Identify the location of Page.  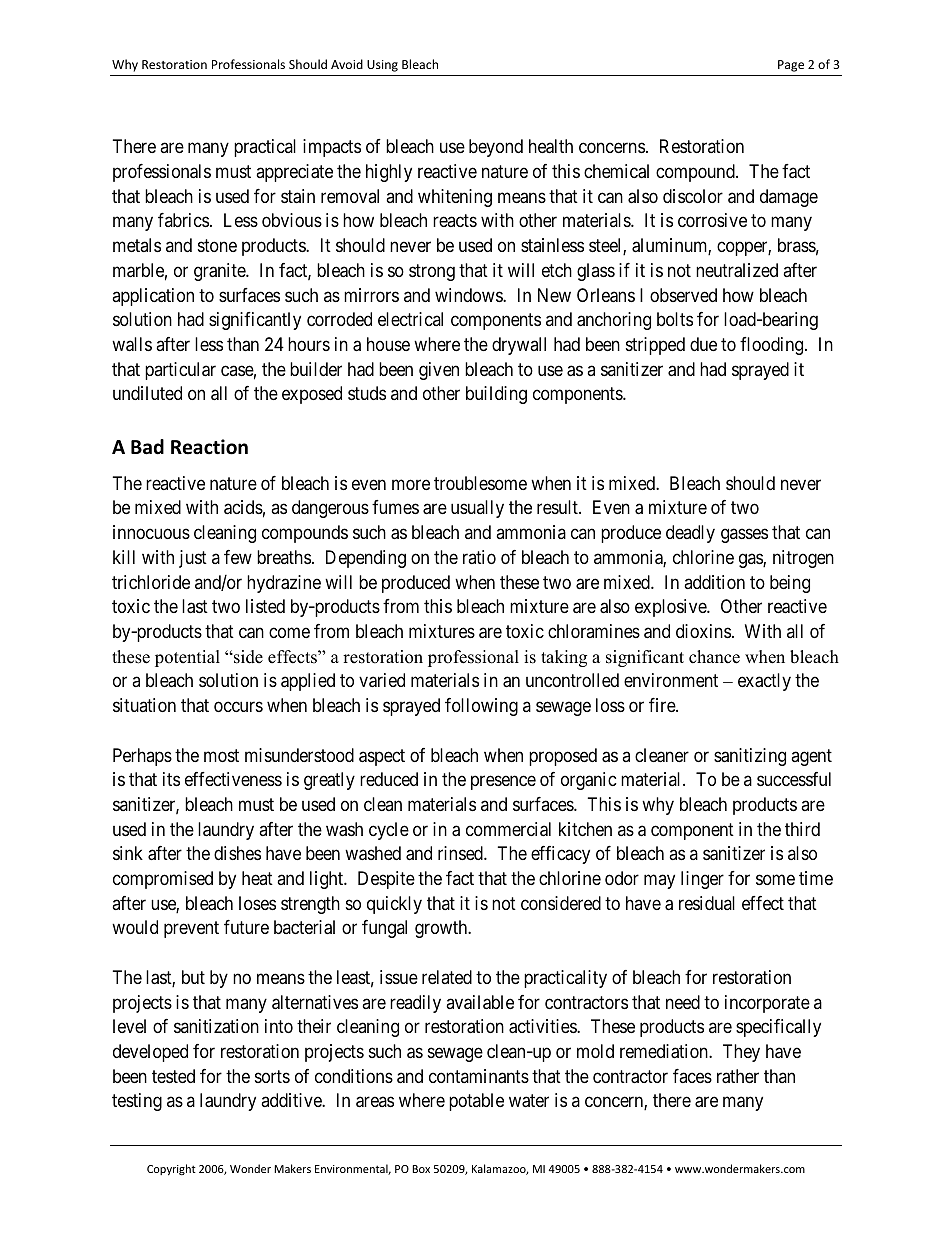
(791, 66).
